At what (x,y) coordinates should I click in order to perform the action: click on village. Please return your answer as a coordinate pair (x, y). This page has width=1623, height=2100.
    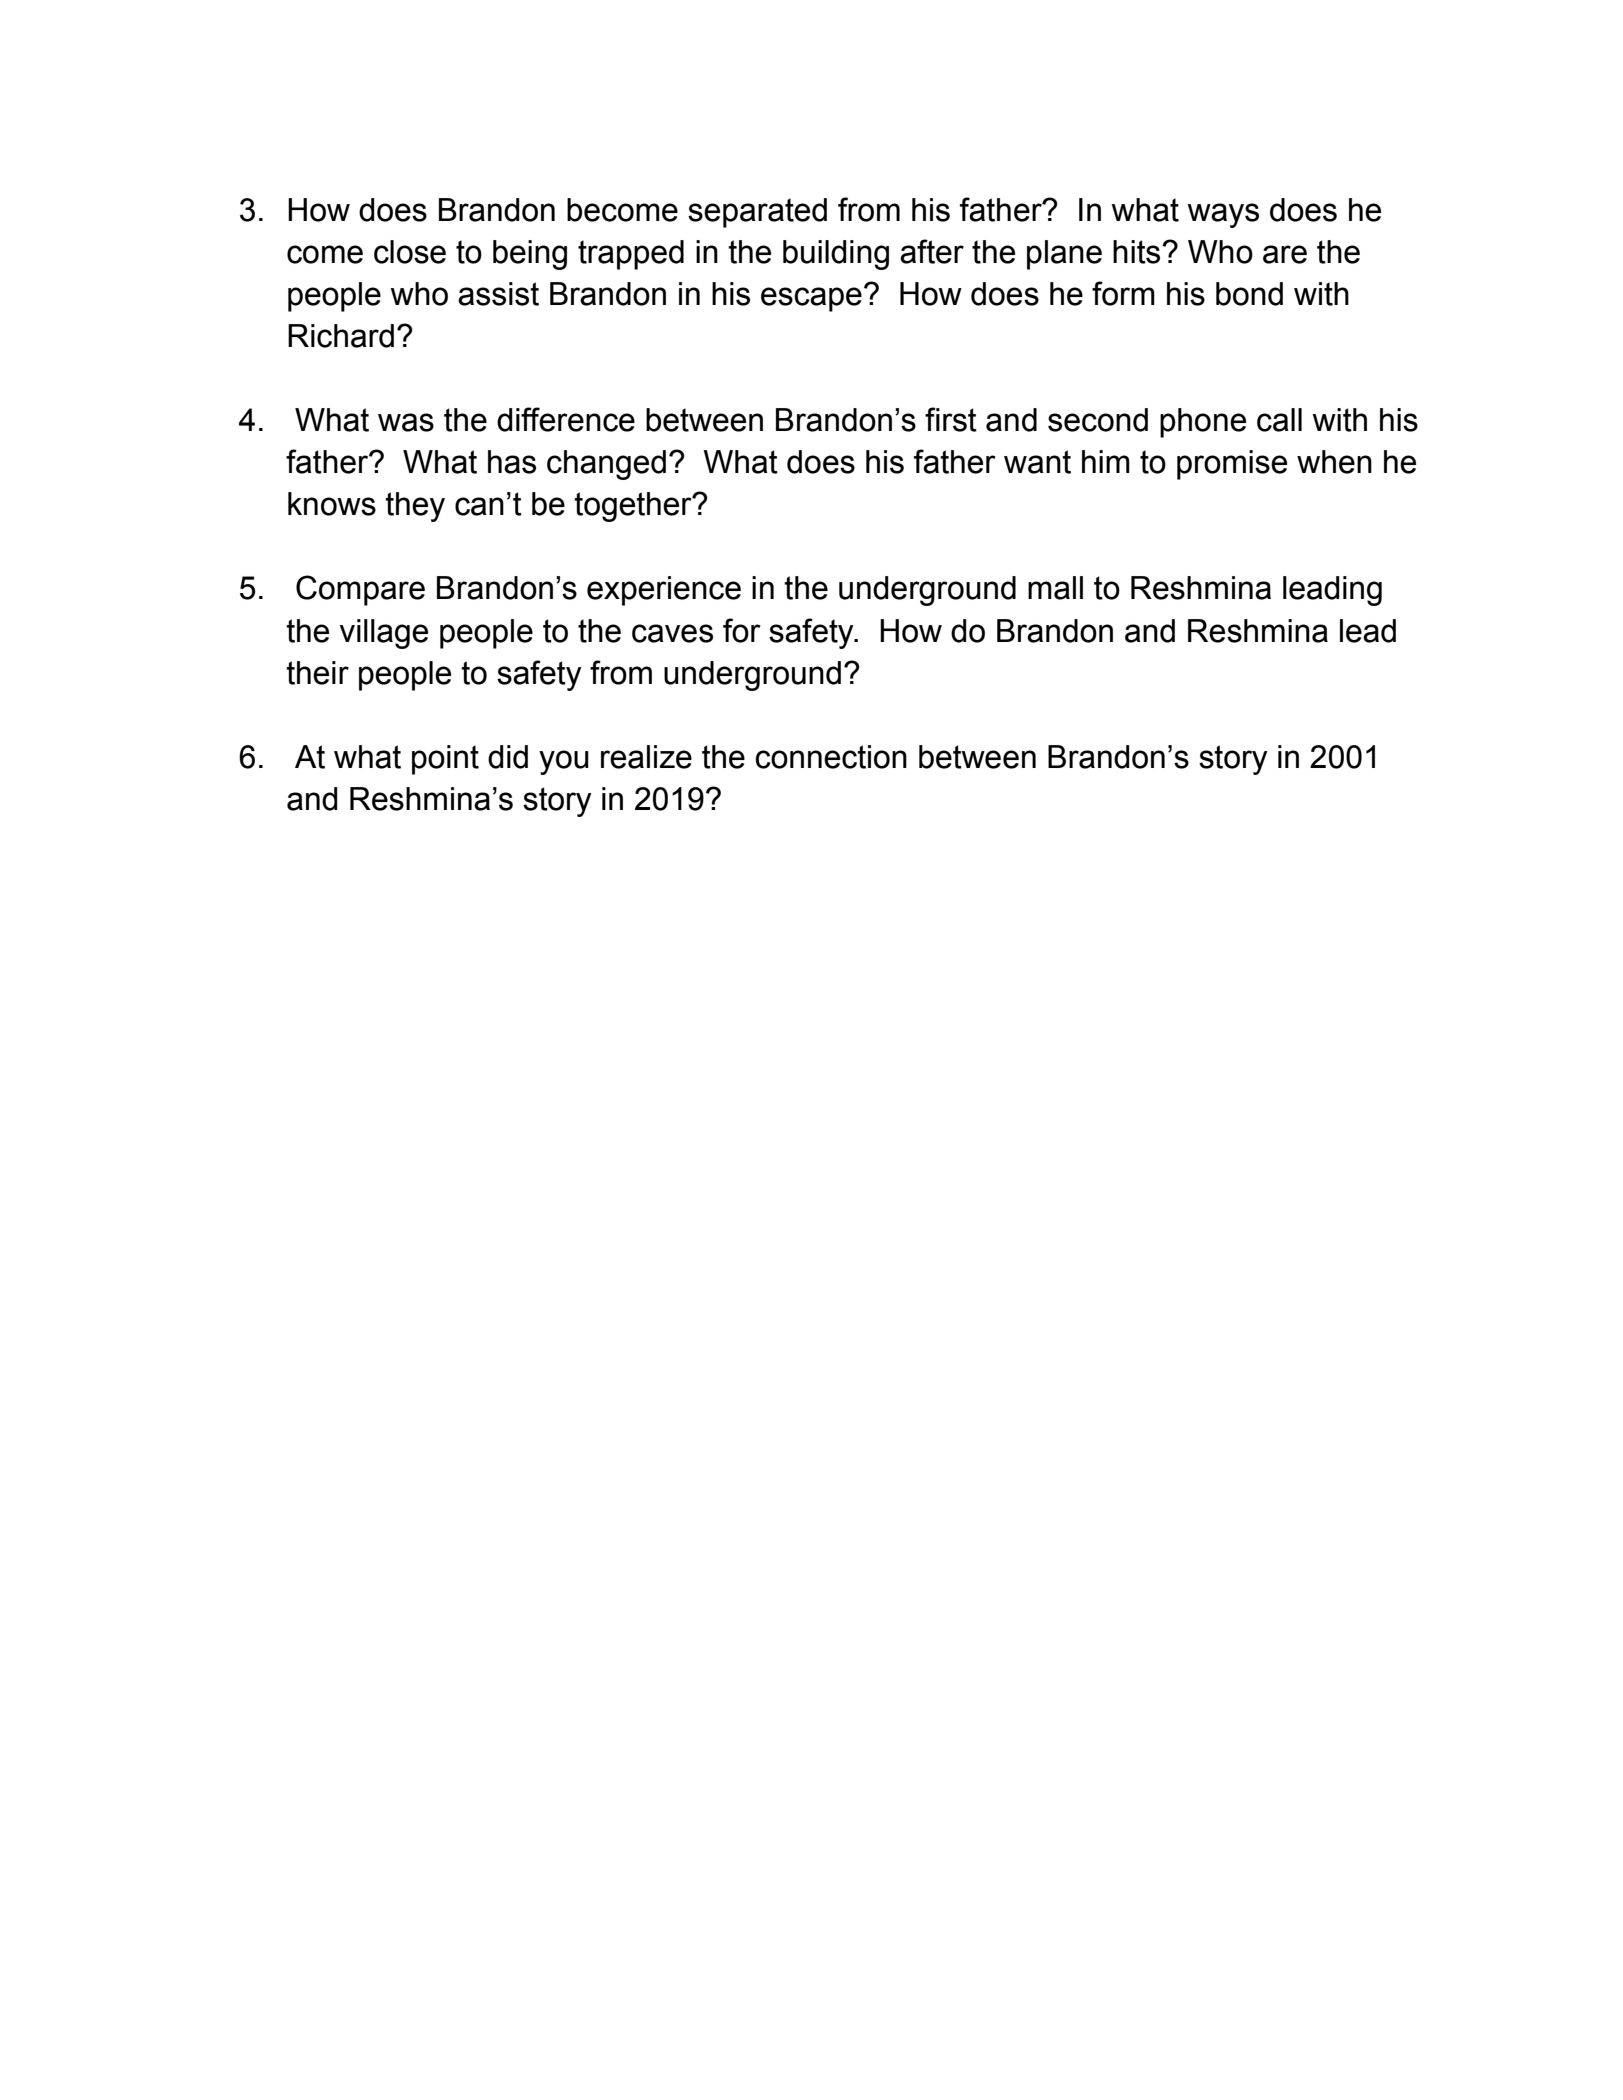
    Looking at the image, I should click on (383, 634).
